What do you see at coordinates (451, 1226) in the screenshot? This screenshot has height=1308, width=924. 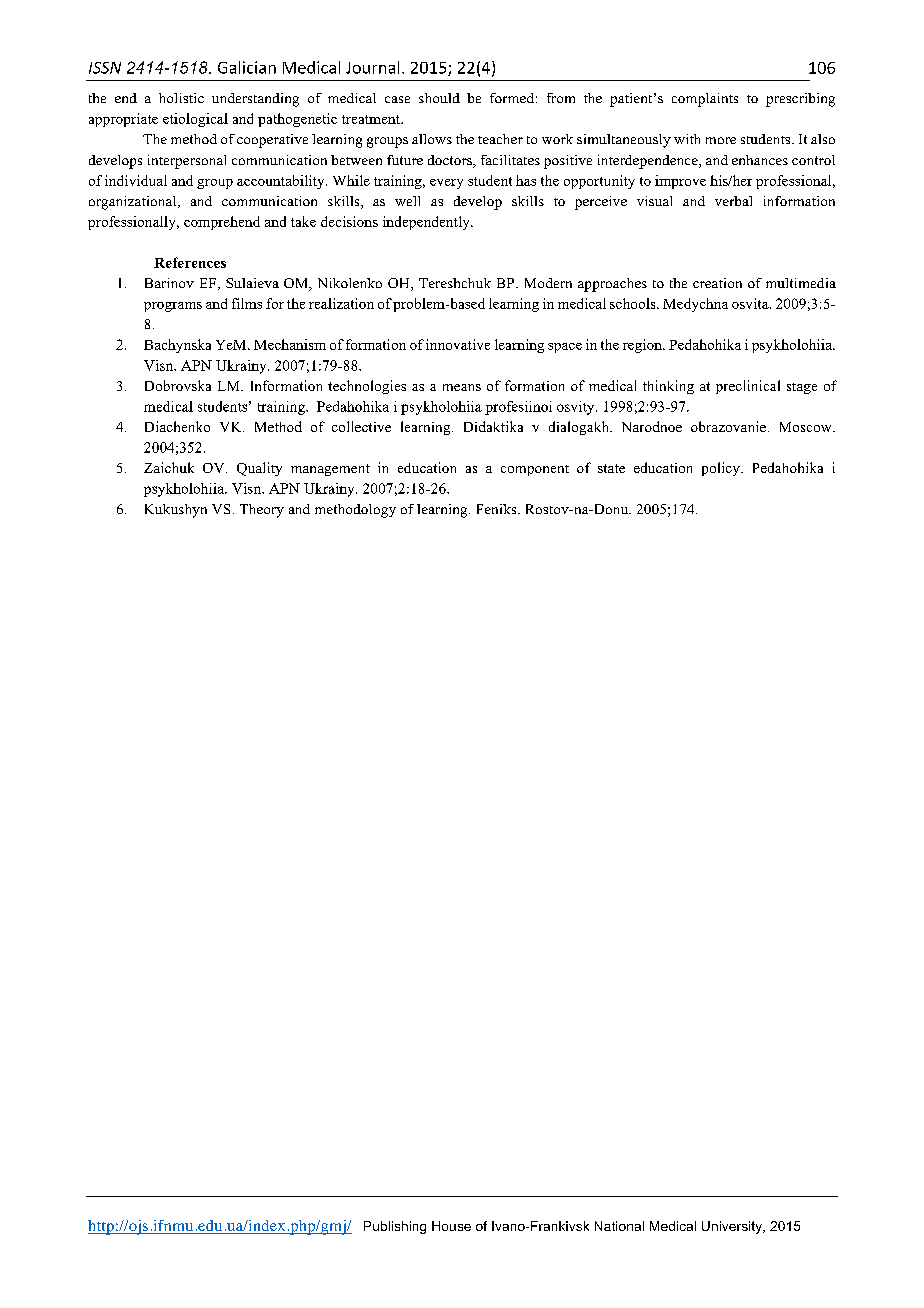 I see `House` at bounding box center [451, 1226].
